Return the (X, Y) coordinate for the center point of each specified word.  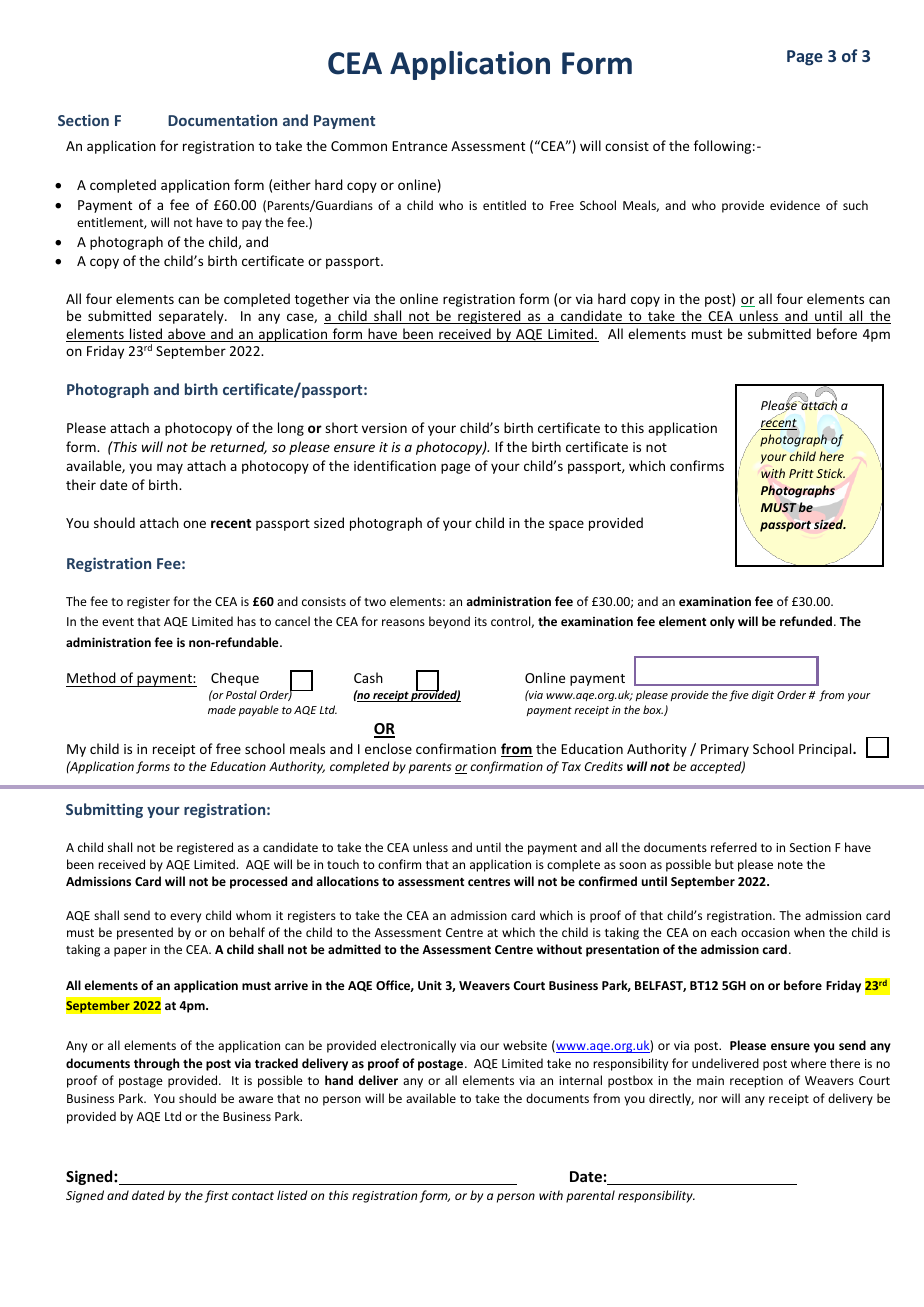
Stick (830, 473)
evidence (795, 205)
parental (590, 1196)
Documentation (222, 120)
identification (395, 465)
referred (734, 847)
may (170, 468)
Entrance (419, 146)
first (217, 1196)
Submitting (104, 810)
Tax (571, 766)
